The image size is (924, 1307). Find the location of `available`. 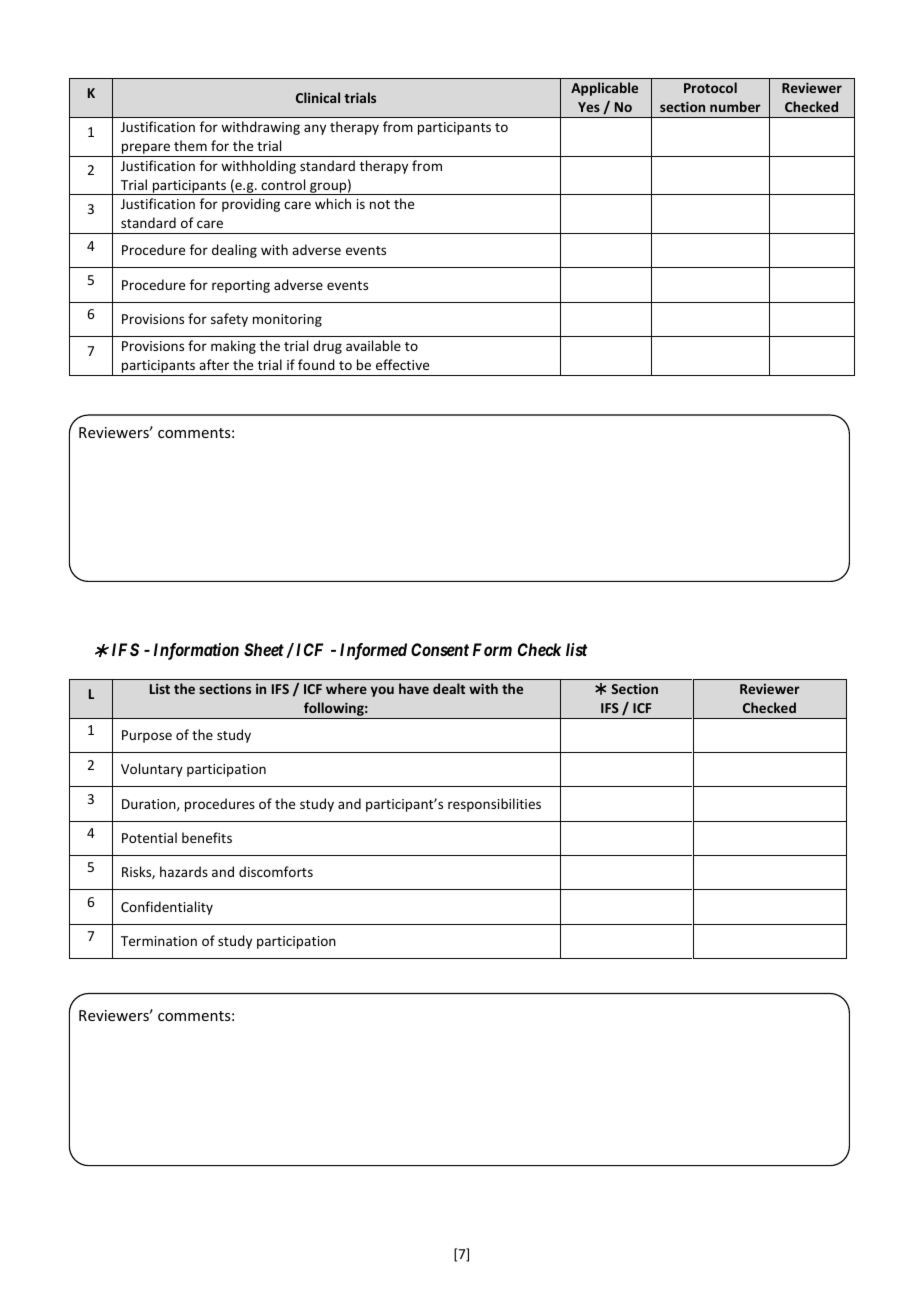

available is located at coordinates (373, 345).
